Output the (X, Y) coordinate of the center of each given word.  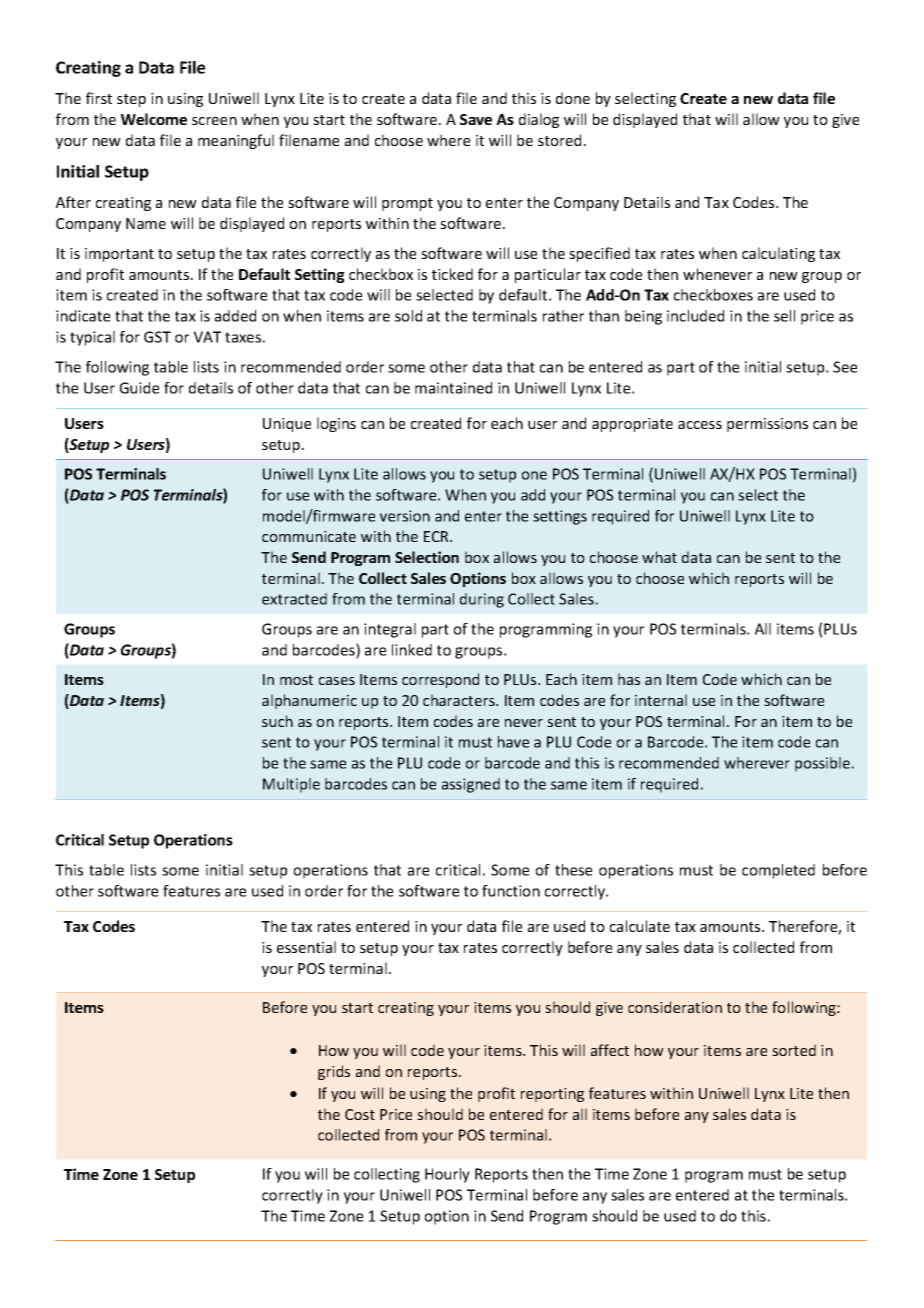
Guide (139, 388)
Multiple (291, 785)
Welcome (154, 119)
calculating (778, 254)
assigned (471, 785)
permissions (767, 425)
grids (334, 1072)
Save (476, 119)
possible (822, 764)
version (405, 516)
